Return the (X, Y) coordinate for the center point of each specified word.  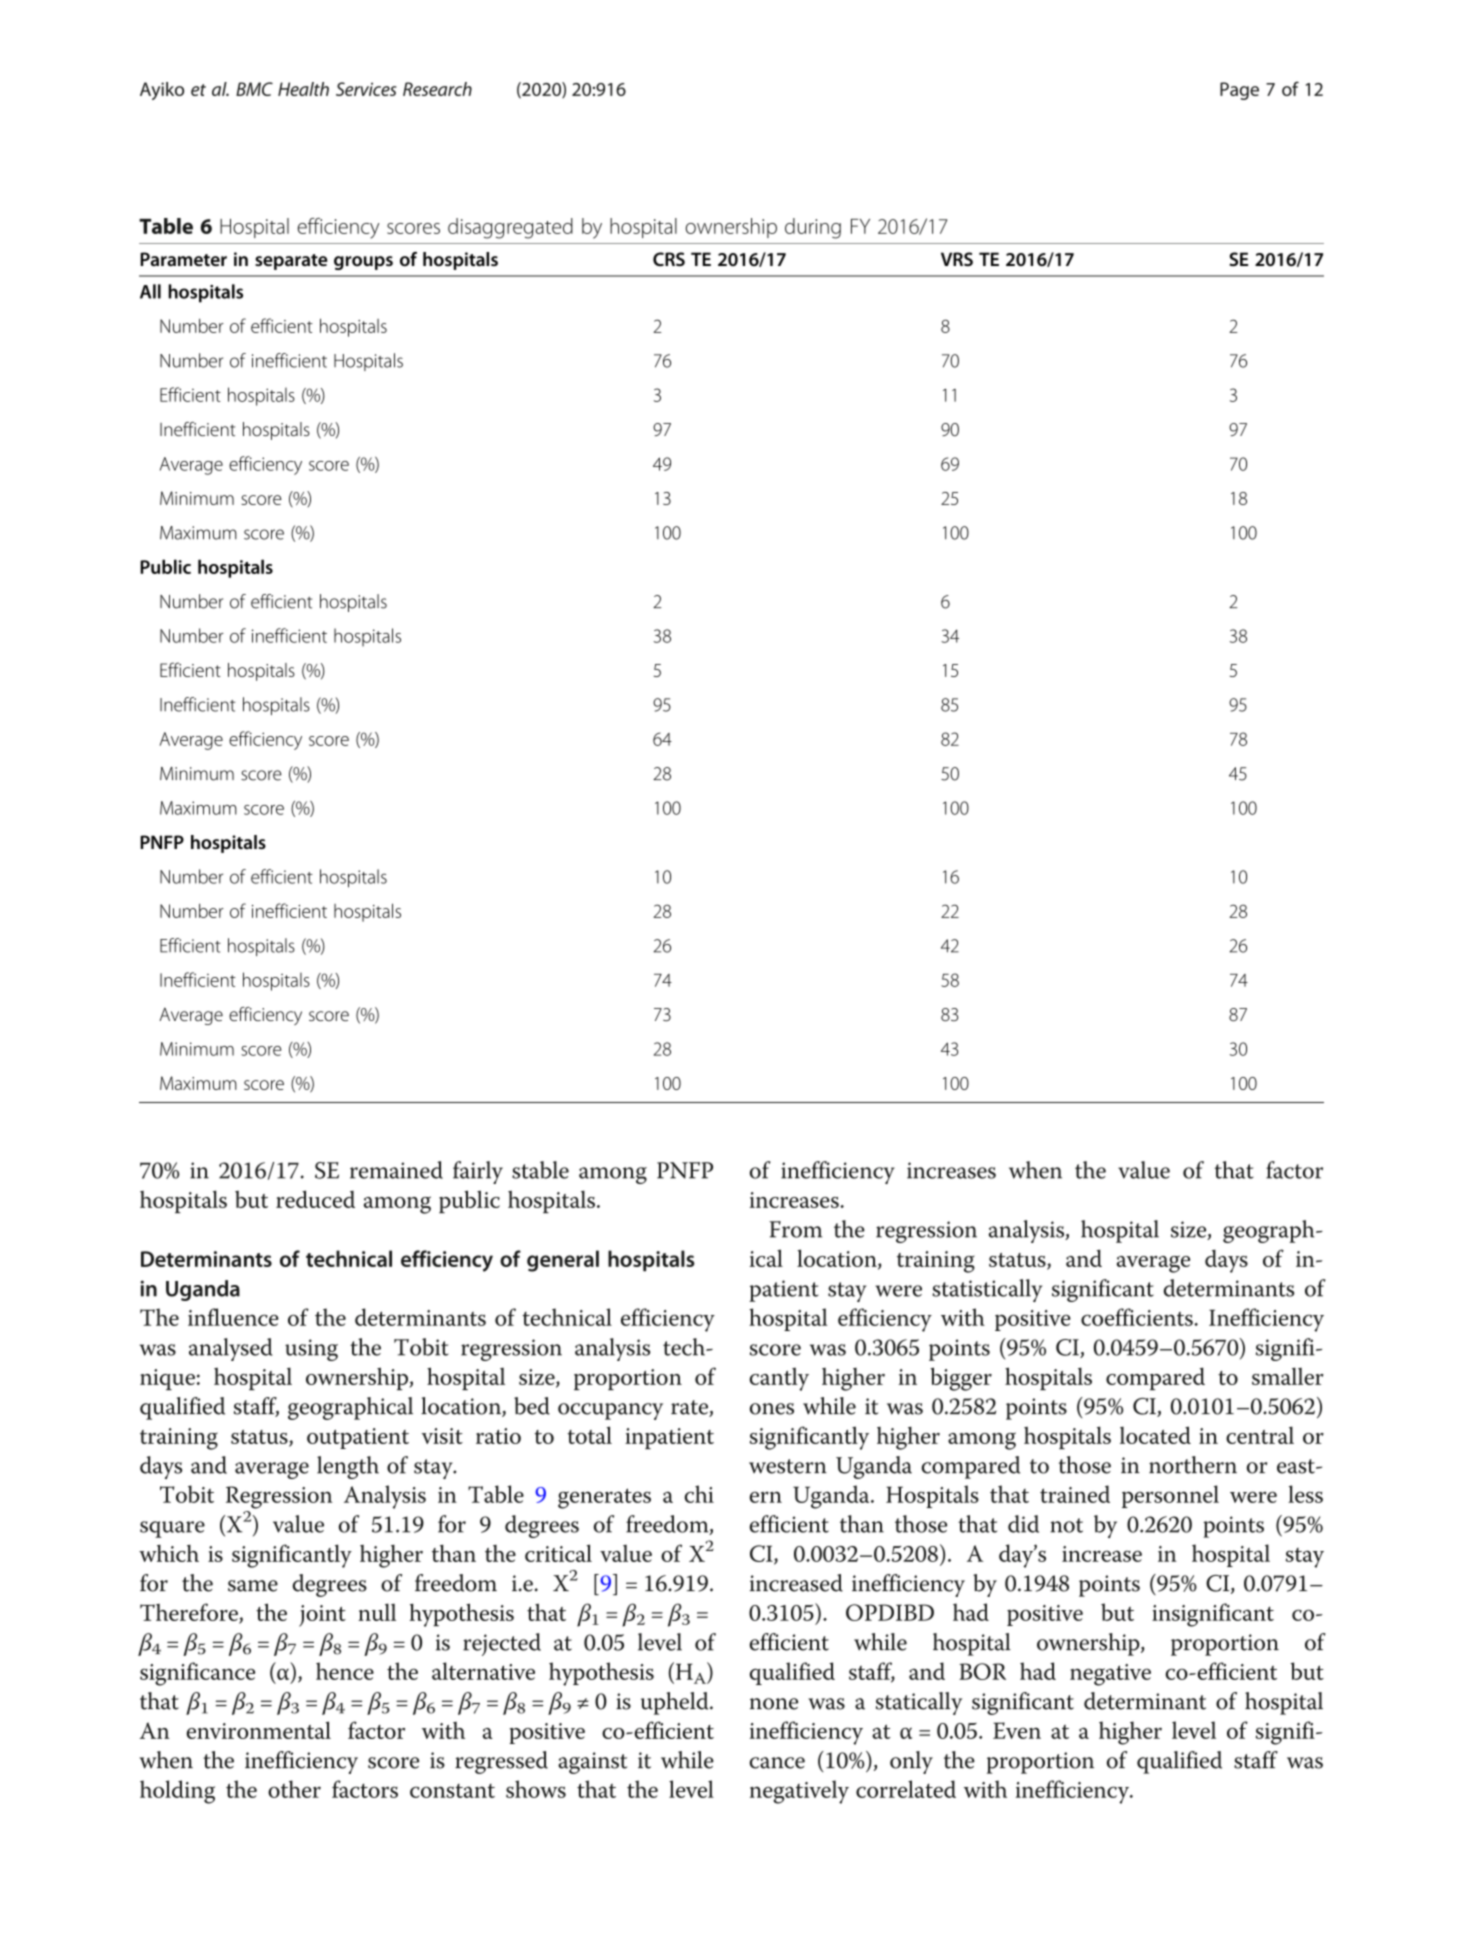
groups (363, 263)
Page (1239, 91)
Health (303, 89)
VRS (957, 259)
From (795, 1229)
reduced (315, 1199)
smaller (1288, 1376)
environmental (258, 1730)
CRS (669, 259)
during (813, 228)
